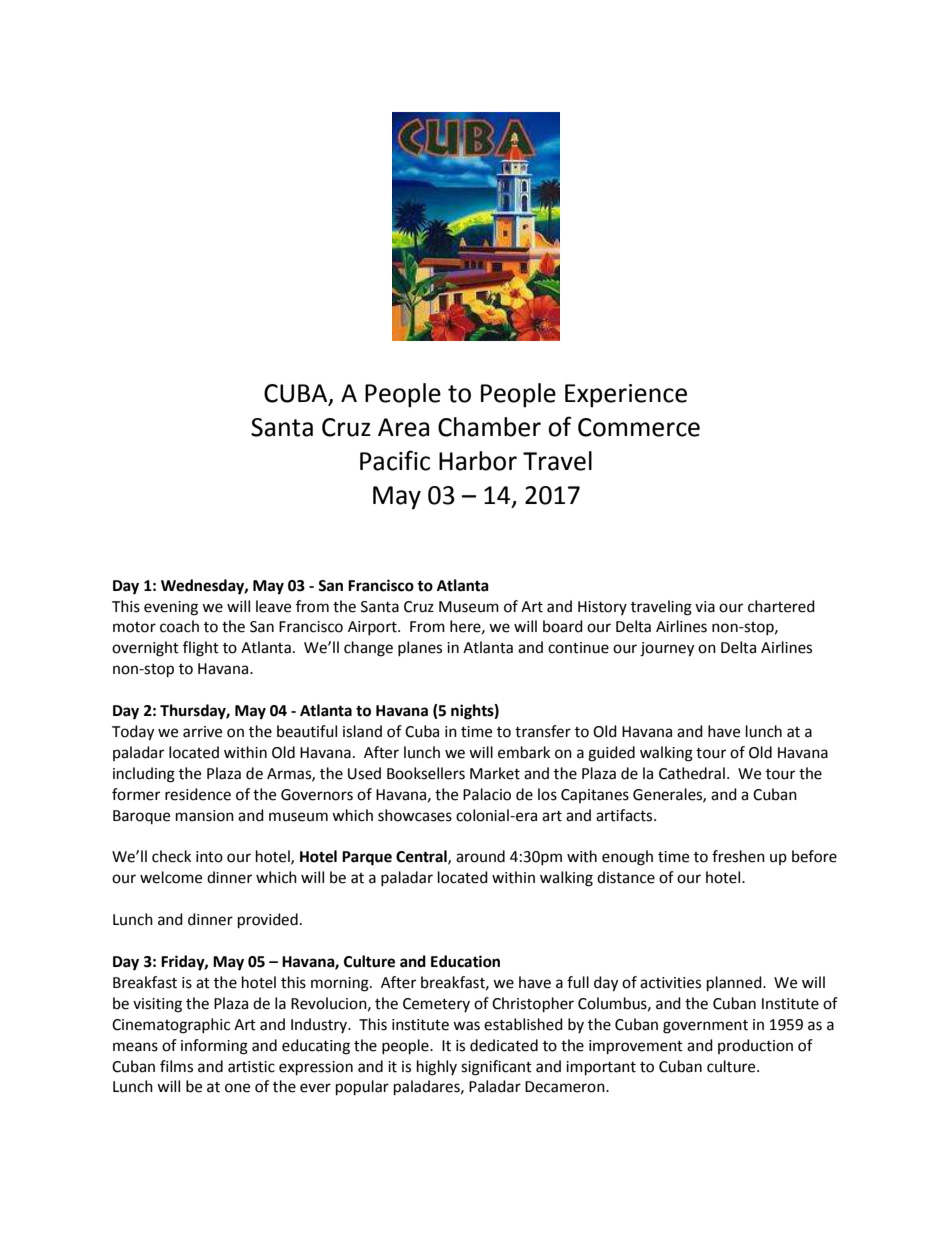  What do you see at coordinates (403, 427) in the image?
I see `Area` at bounding box center [403, 427].
